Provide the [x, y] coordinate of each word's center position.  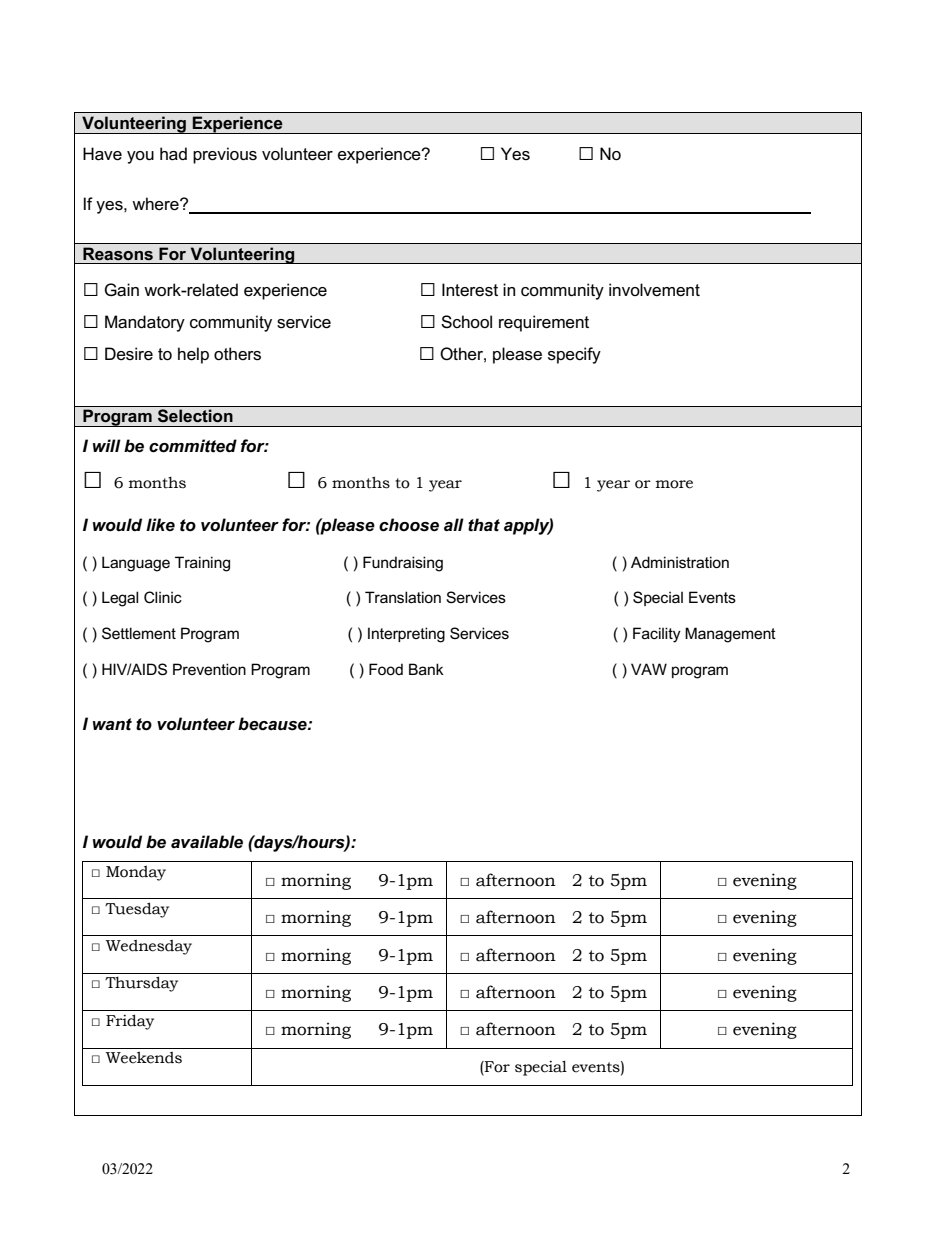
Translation [403, 597]
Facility [657, 635]
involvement [654, 289]
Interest [470, 290]
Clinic [163, 597]
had [173, 154]
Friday [130, 1022]
